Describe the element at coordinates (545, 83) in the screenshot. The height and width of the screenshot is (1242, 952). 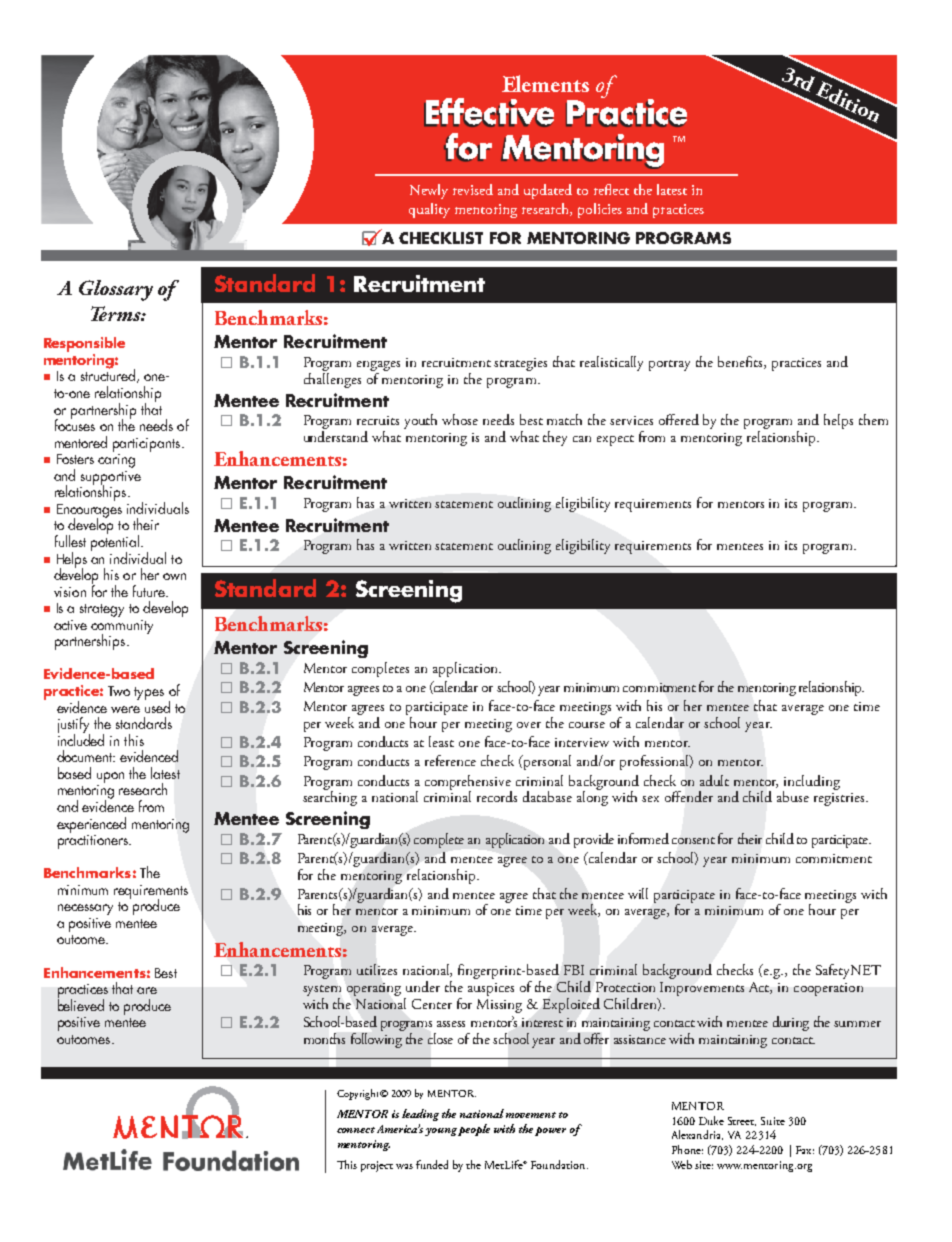
I see `Elements` at that location.
